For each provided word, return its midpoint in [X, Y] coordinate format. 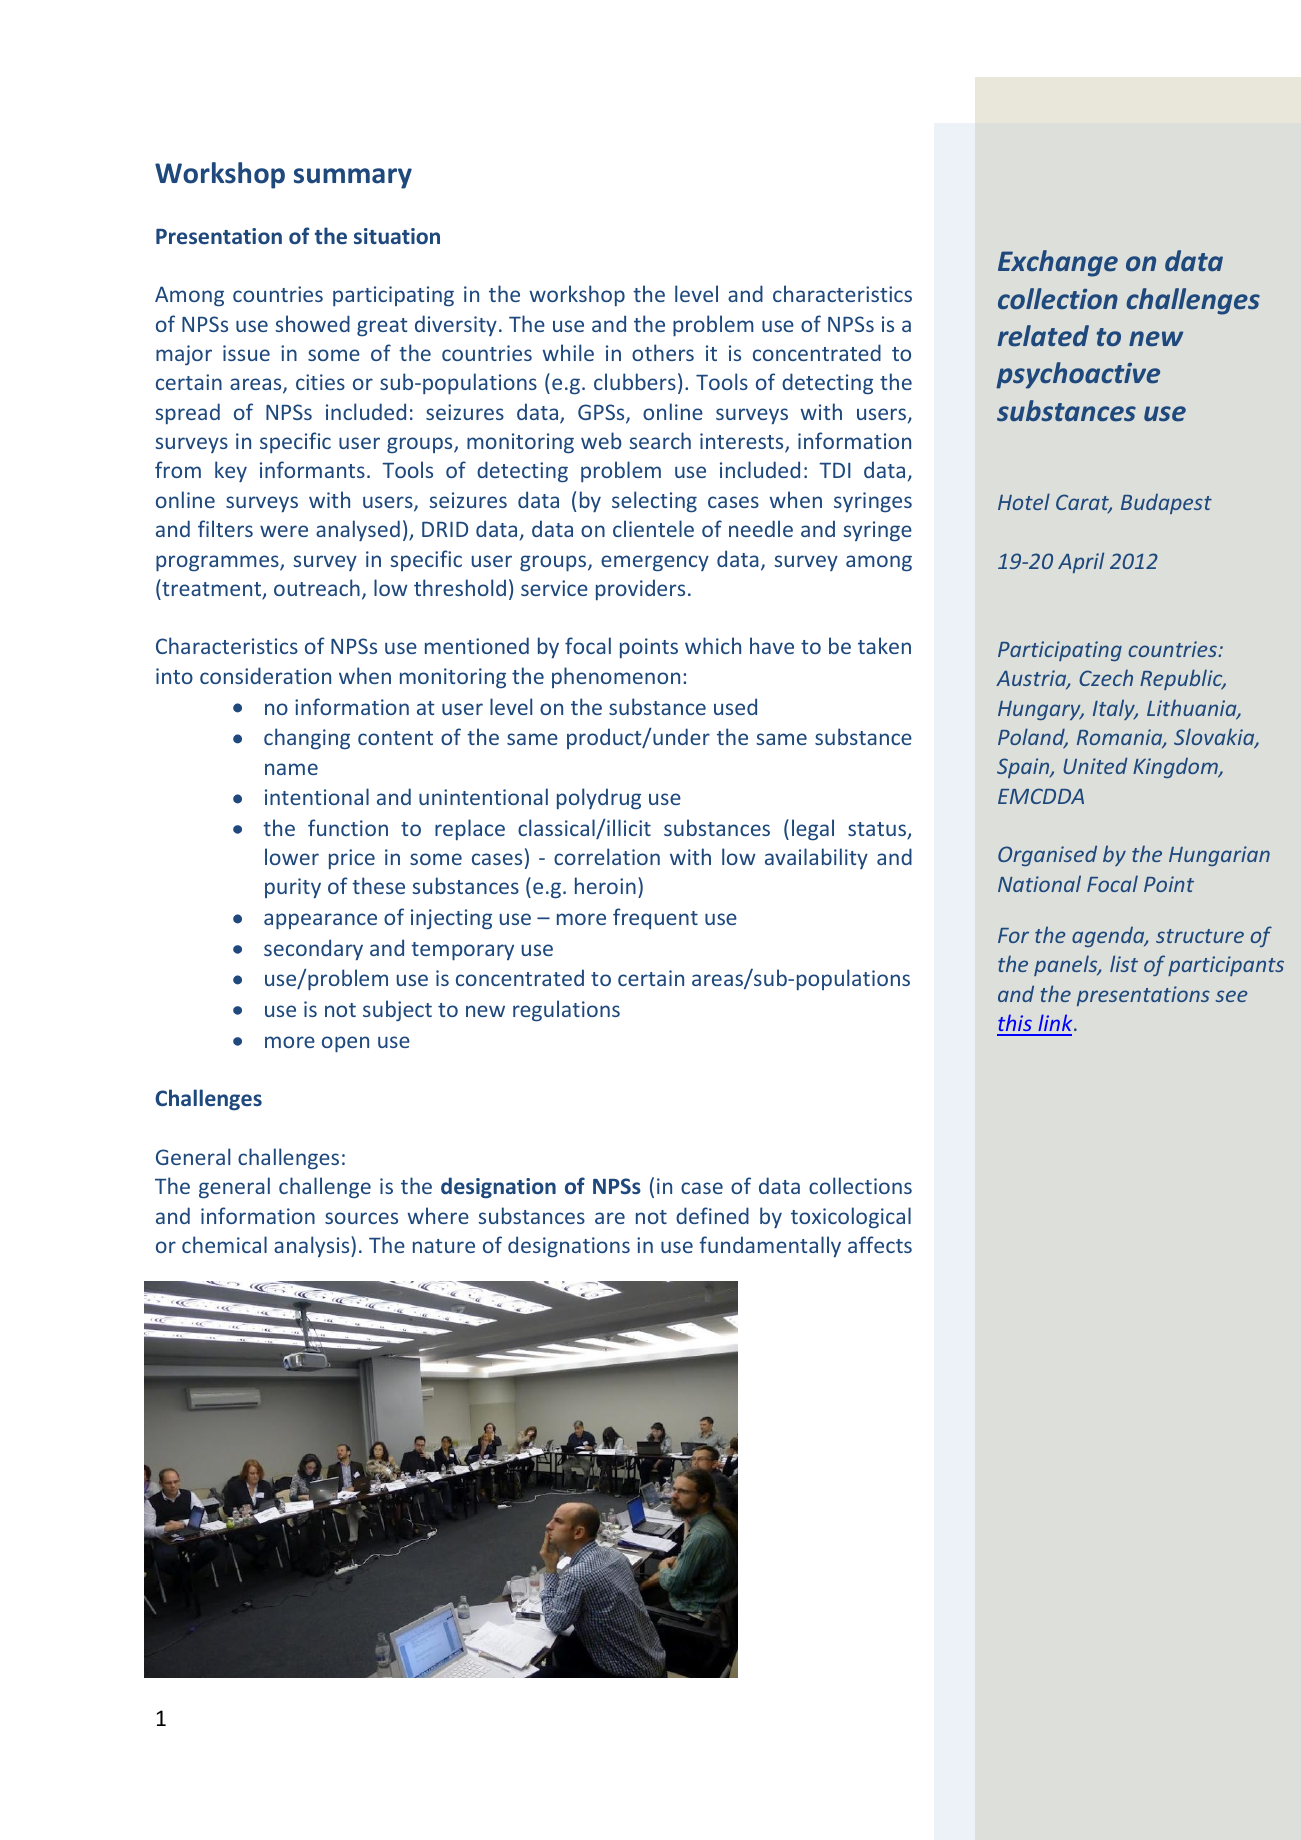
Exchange [1058, 263]
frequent [655, 918]
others [663, 352]
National [1039, 883]
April [1081, 562]
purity [293, 888]
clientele [653, 528]
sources [361, 1218]
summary [353, 178]
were [284, 531]
